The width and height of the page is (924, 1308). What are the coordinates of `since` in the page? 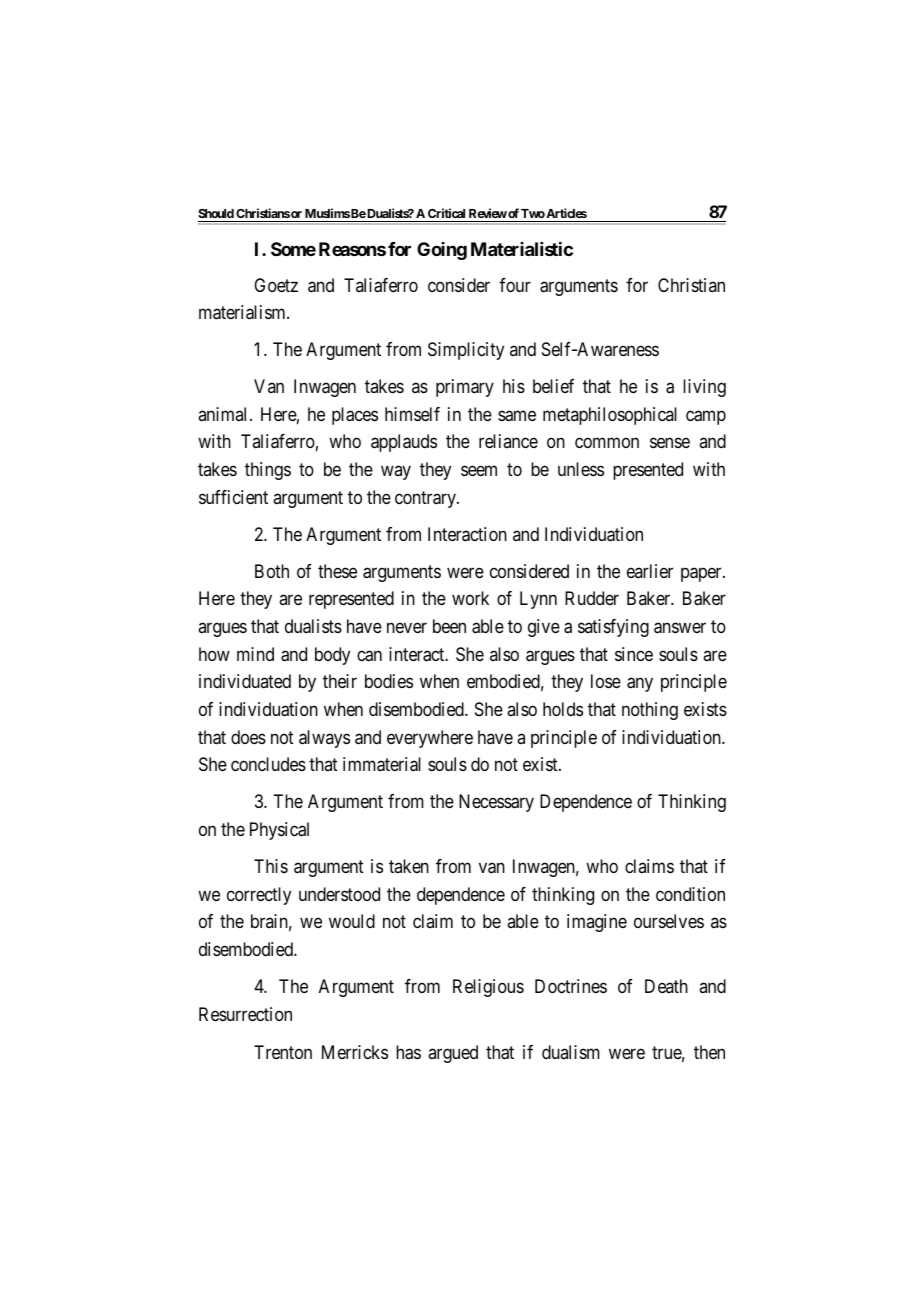 It's located at (634, 654).
